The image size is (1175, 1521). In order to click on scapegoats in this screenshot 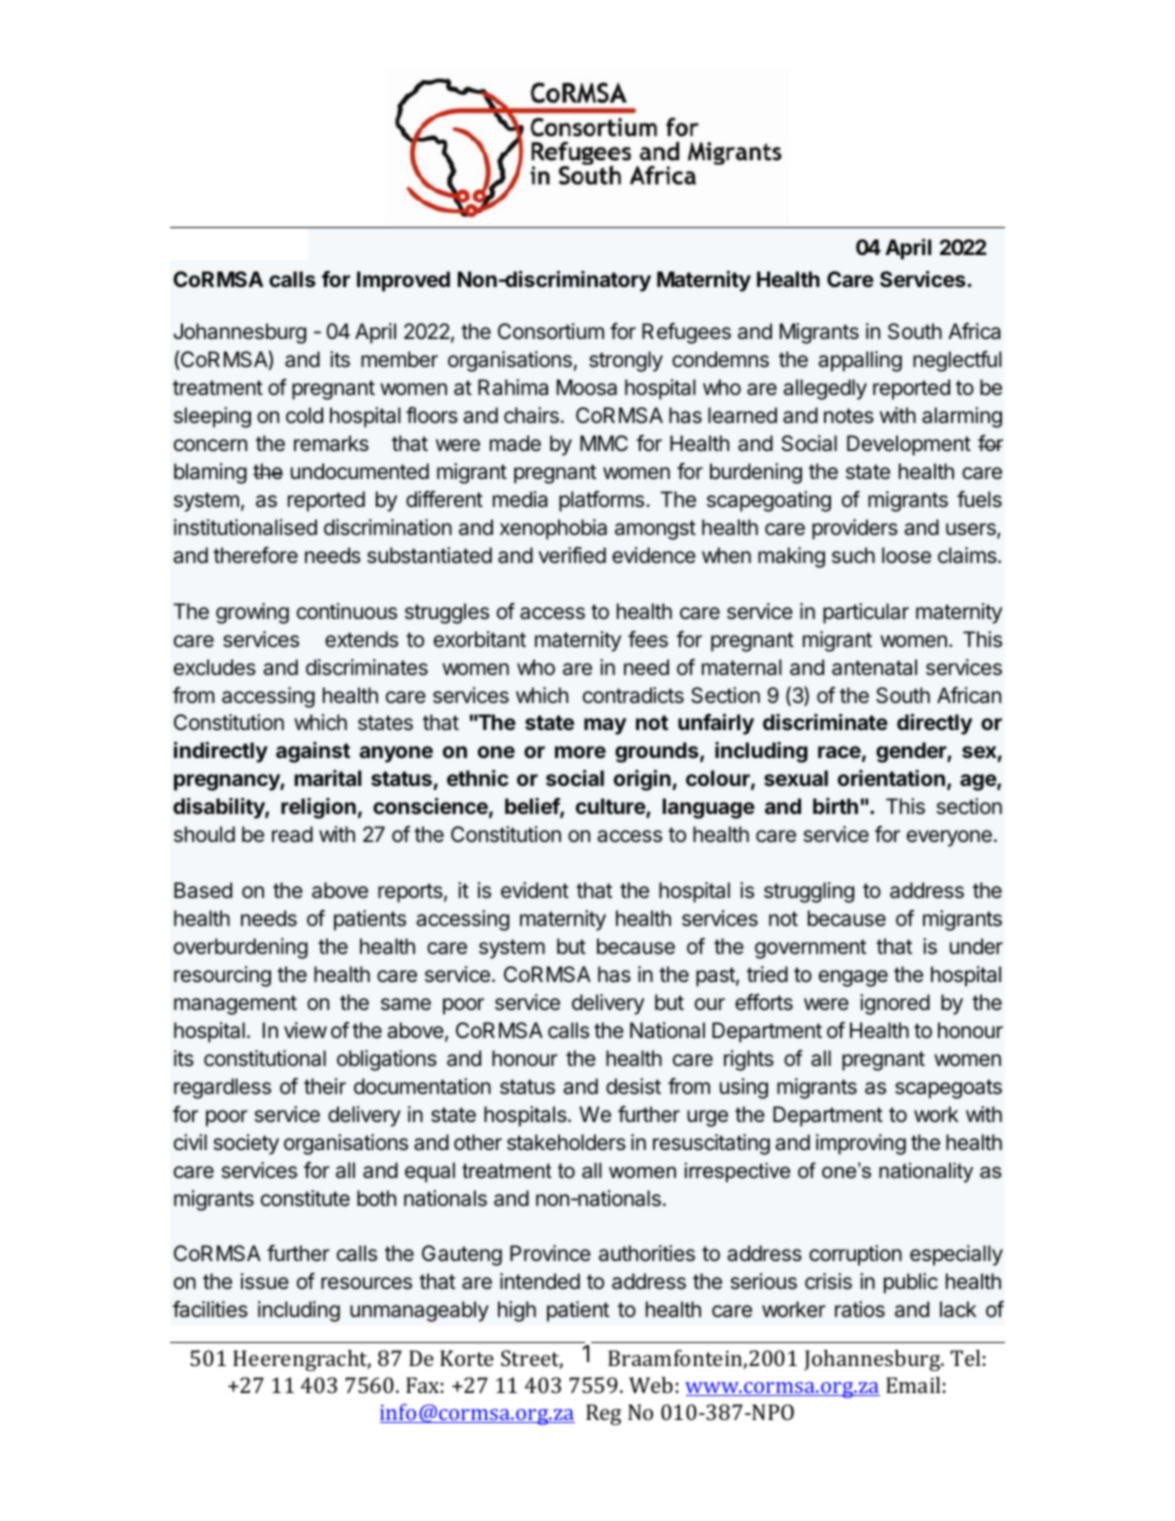, I will do `click(948, 1089)`.
